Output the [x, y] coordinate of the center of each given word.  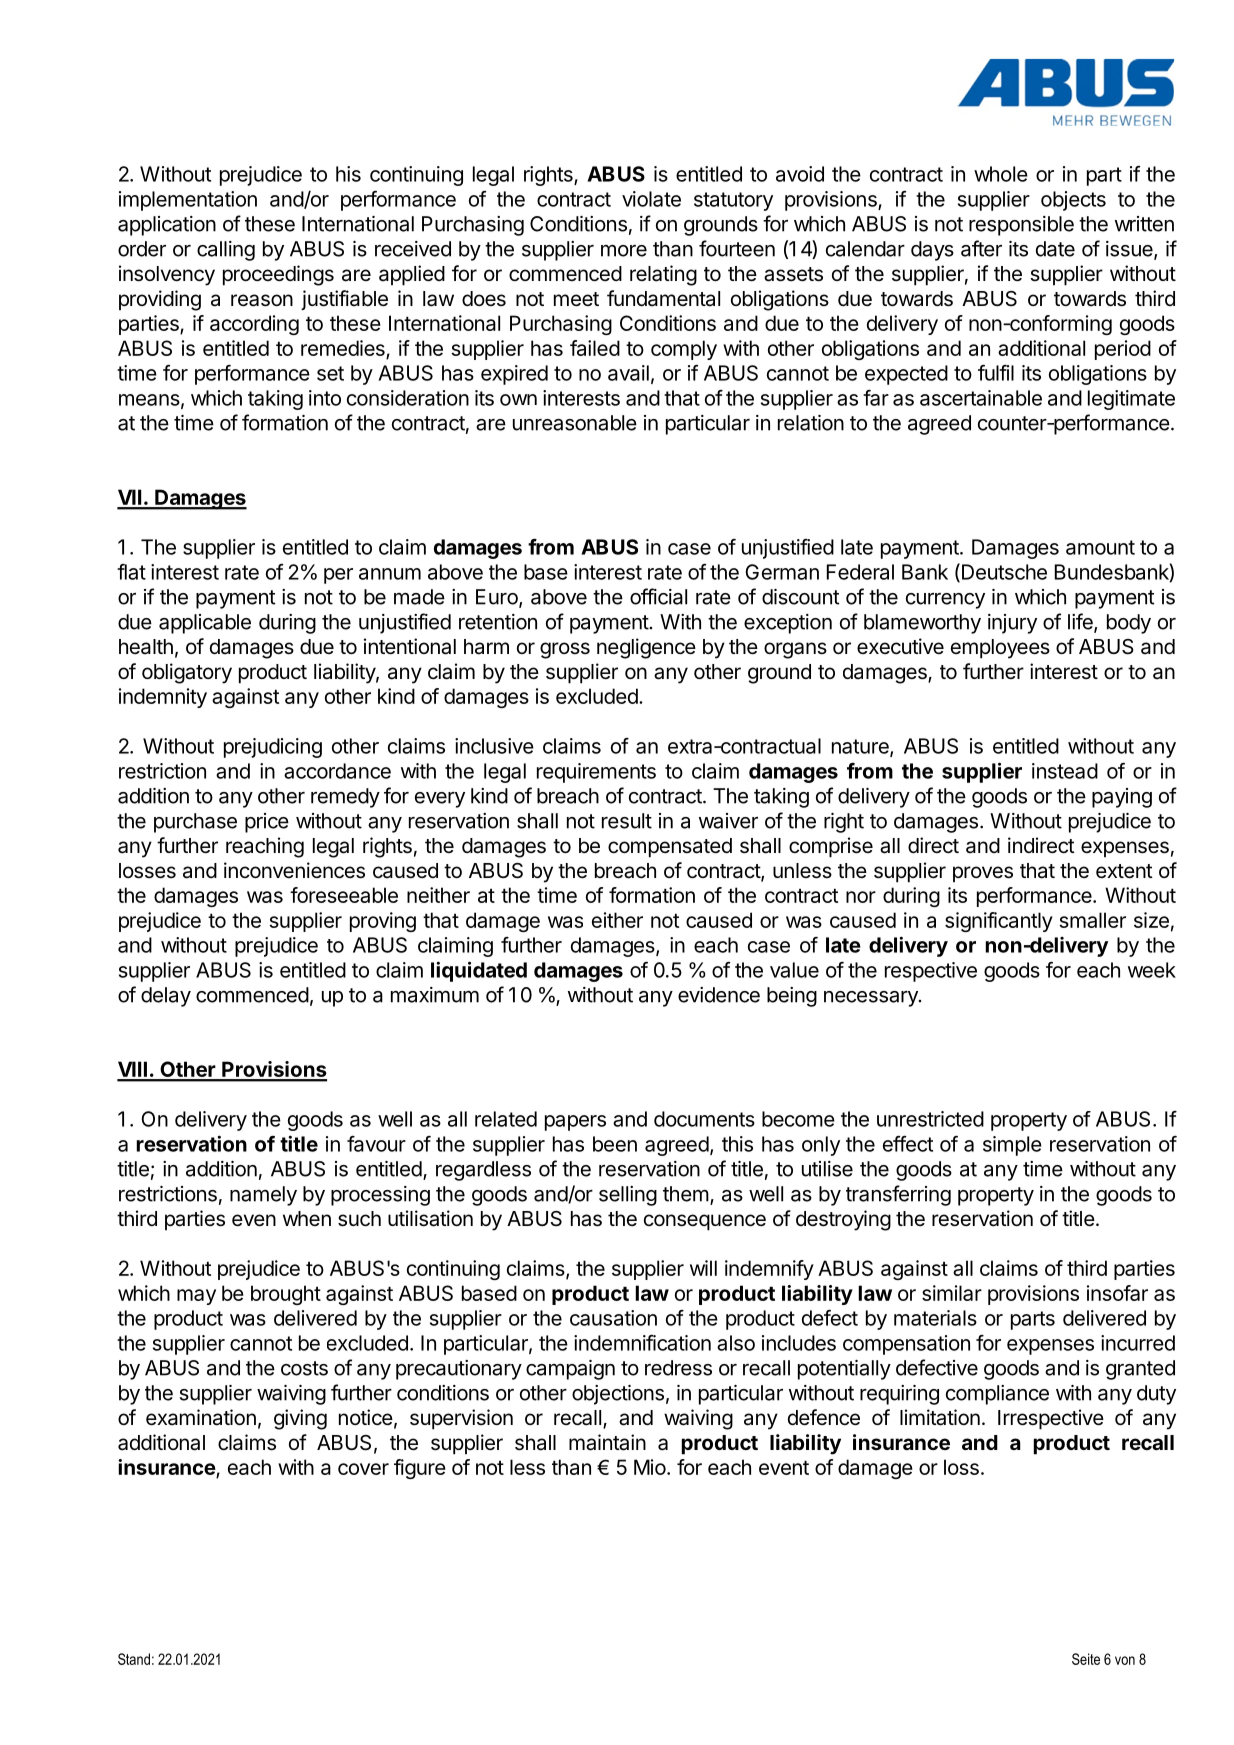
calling [226, 251]
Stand [134, 1659]
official [658, 596]
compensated [670, 848]
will [703, 1268]
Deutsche [1003, 572]
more [624, 251]
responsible [1021, 226]
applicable [205, 624]
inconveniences [294, 870]
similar [952, 1293]
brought [286, 1295]
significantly [999, 922]
